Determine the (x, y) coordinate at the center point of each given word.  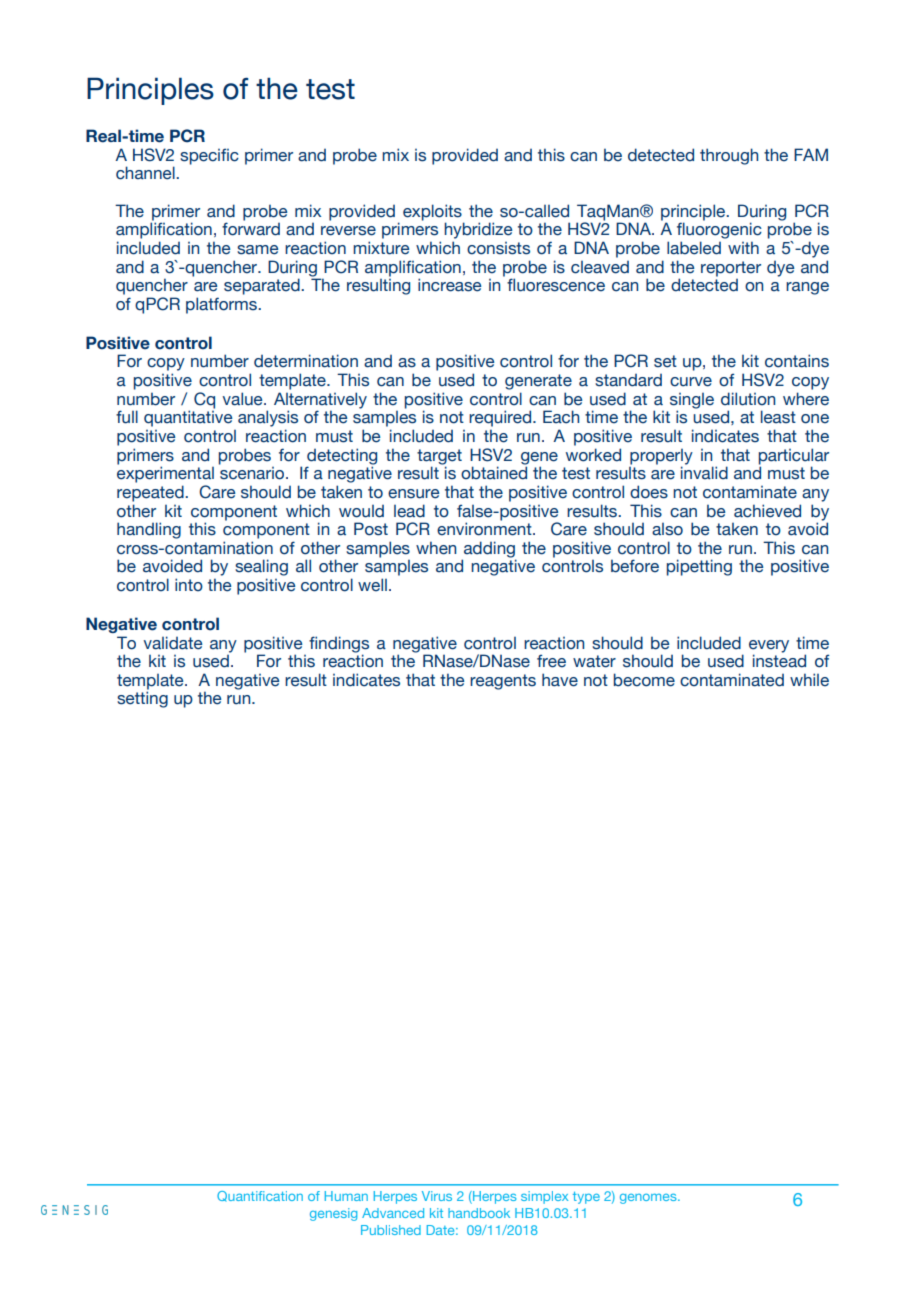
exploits (433, 213)
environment (485, 528)
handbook (479, 1213)
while (809, 680)
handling (149, 530)
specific (209, 156)
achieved (767, 511)
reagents (503, 682)
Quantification (260, 1196)
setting (142, 699)
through (729, 156)
